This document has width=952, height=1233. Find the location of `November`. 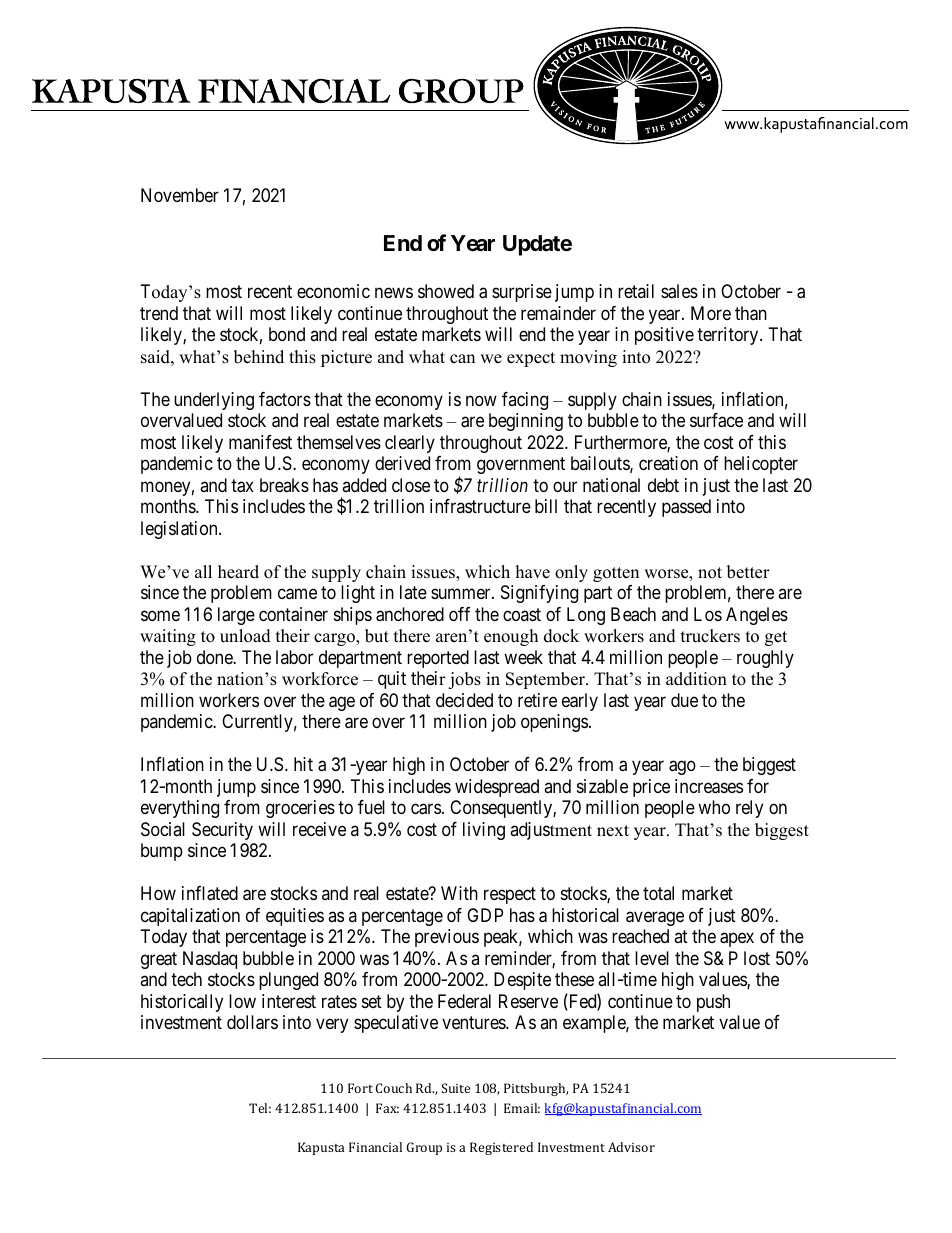

November is located at coordinates (180, 195).
